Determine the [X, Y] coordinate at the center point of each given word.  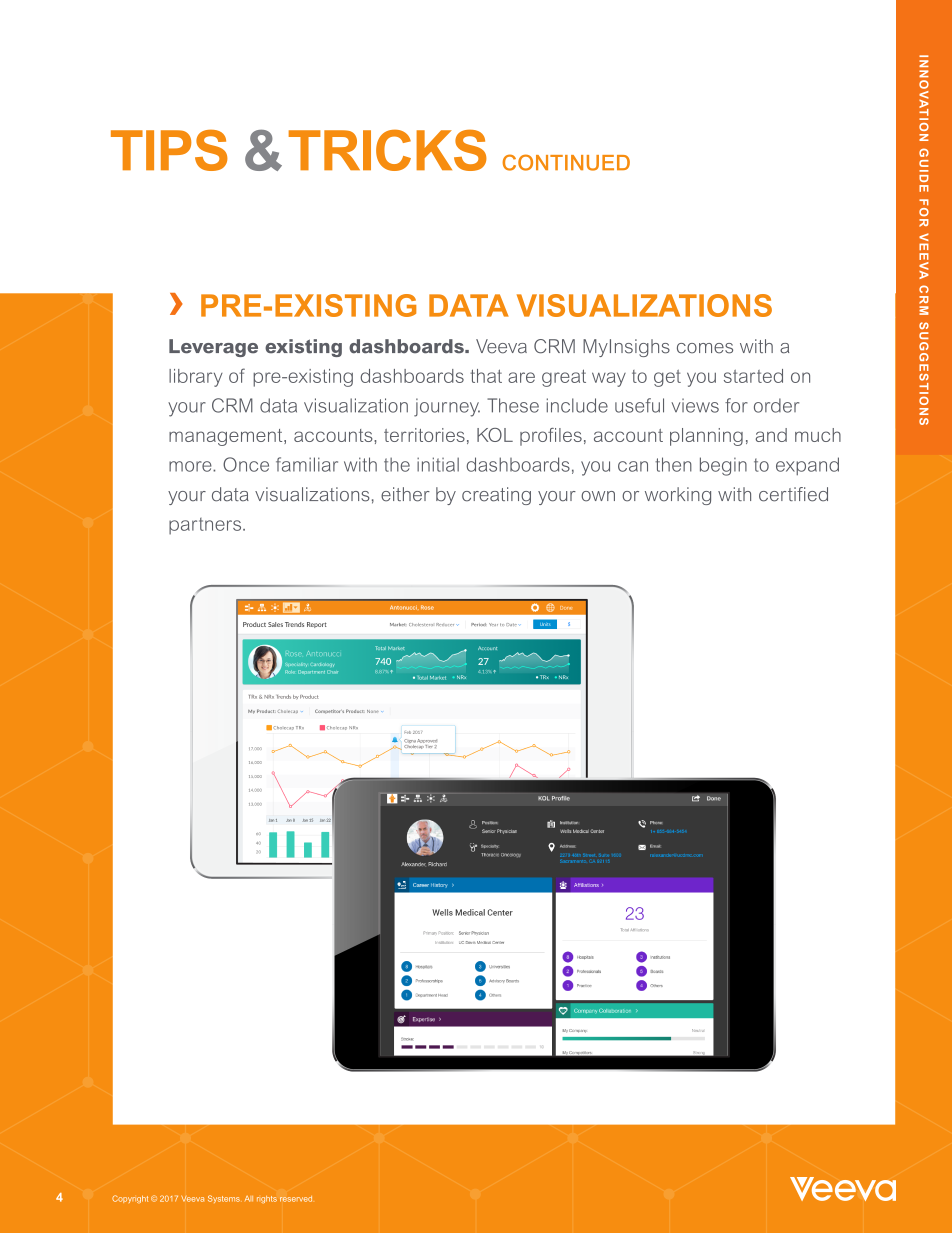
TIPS [169, 150]
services [649, 985]
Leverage [213, 348]
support [587, 727]
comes [705, 348]
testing [502, 496]
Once [246, 464]
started [753, 376]
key [488, 376]
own [598, 496]
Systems [224, 1199]
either [405, 494]
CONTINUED [566, 162]
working [678, 496]
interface [406, 754]
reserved [296, 1199]
